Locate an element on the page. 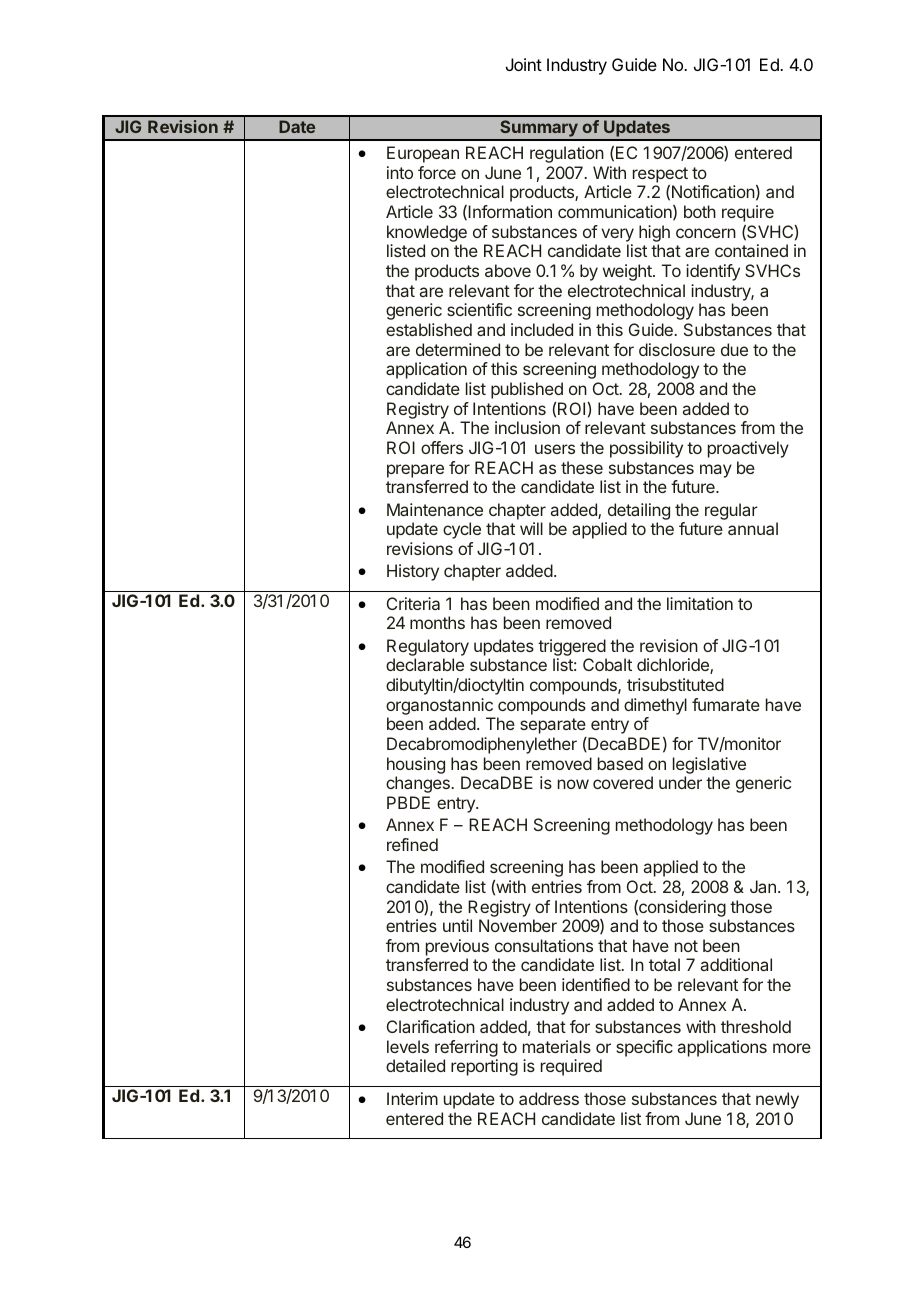 The image size is (924, 1308). housing is located at coordinates (416, 765).
